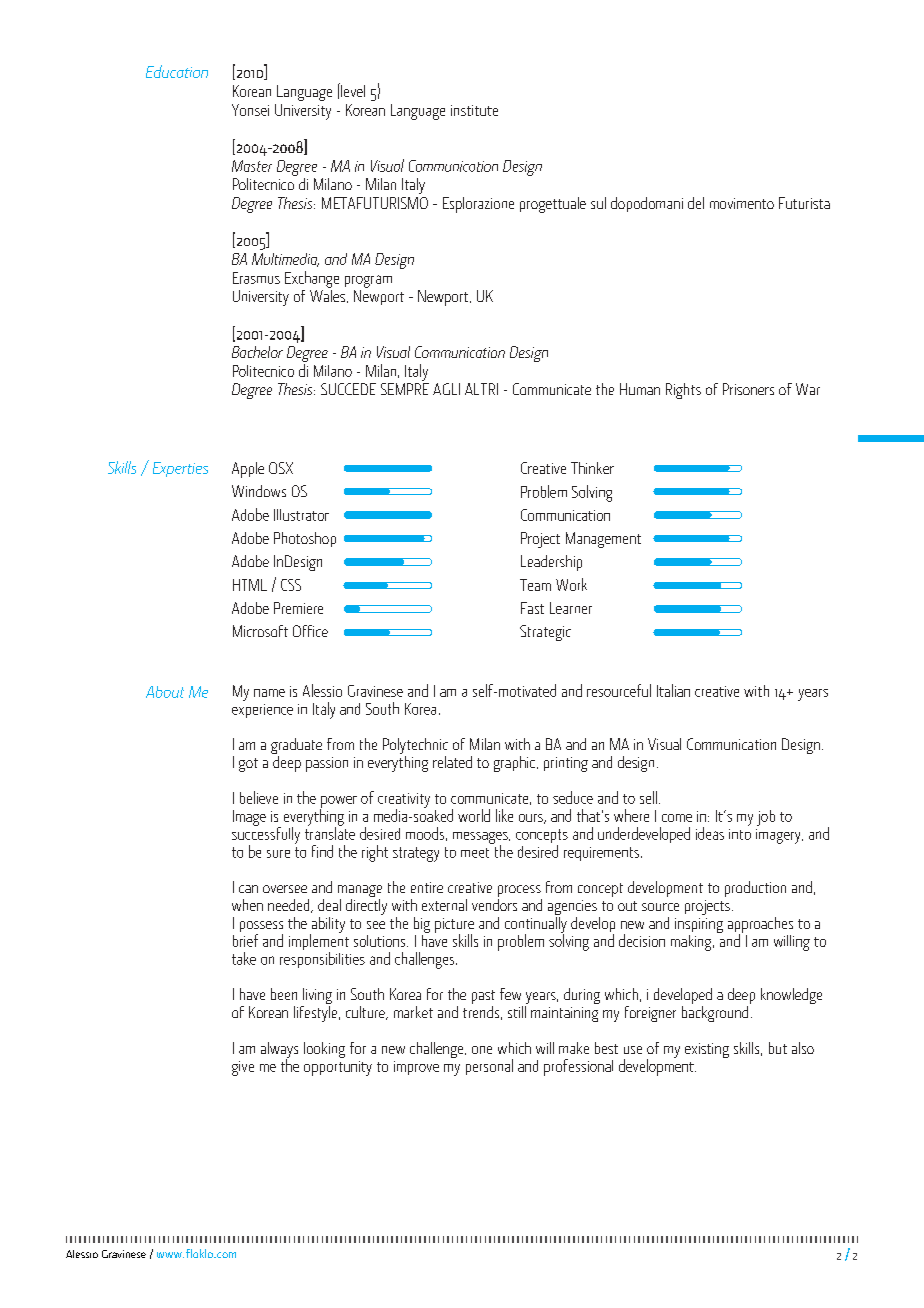  Describe the element at coordinates (489, 1067) in the document. I see `personal` at that location.
